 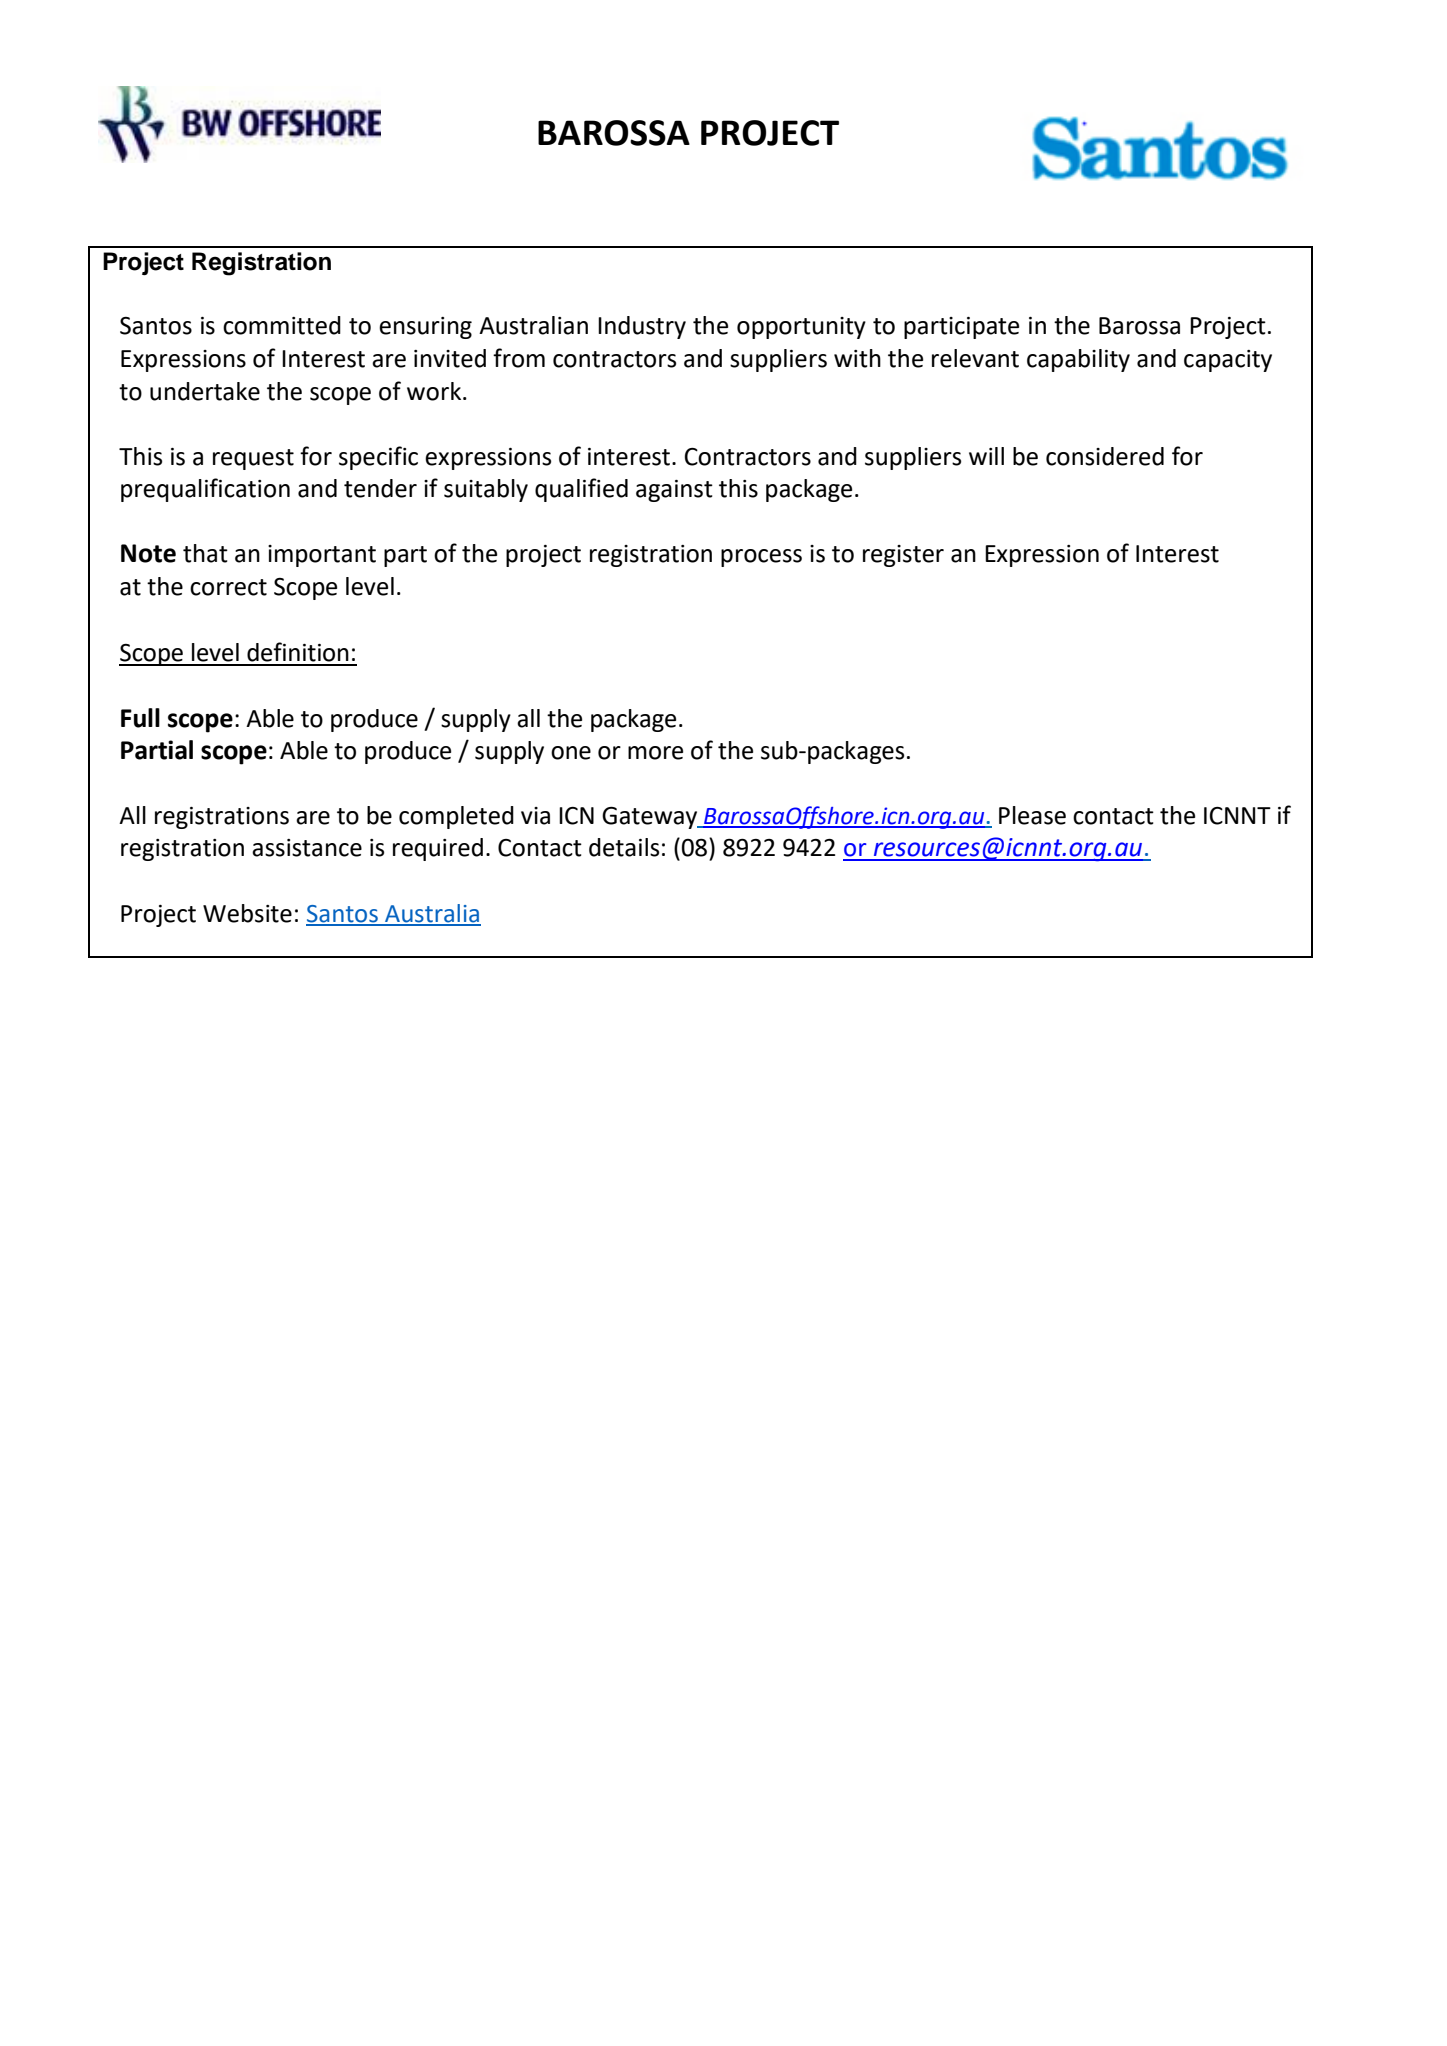 I want to click on Full, so click(x=140, y=718).
